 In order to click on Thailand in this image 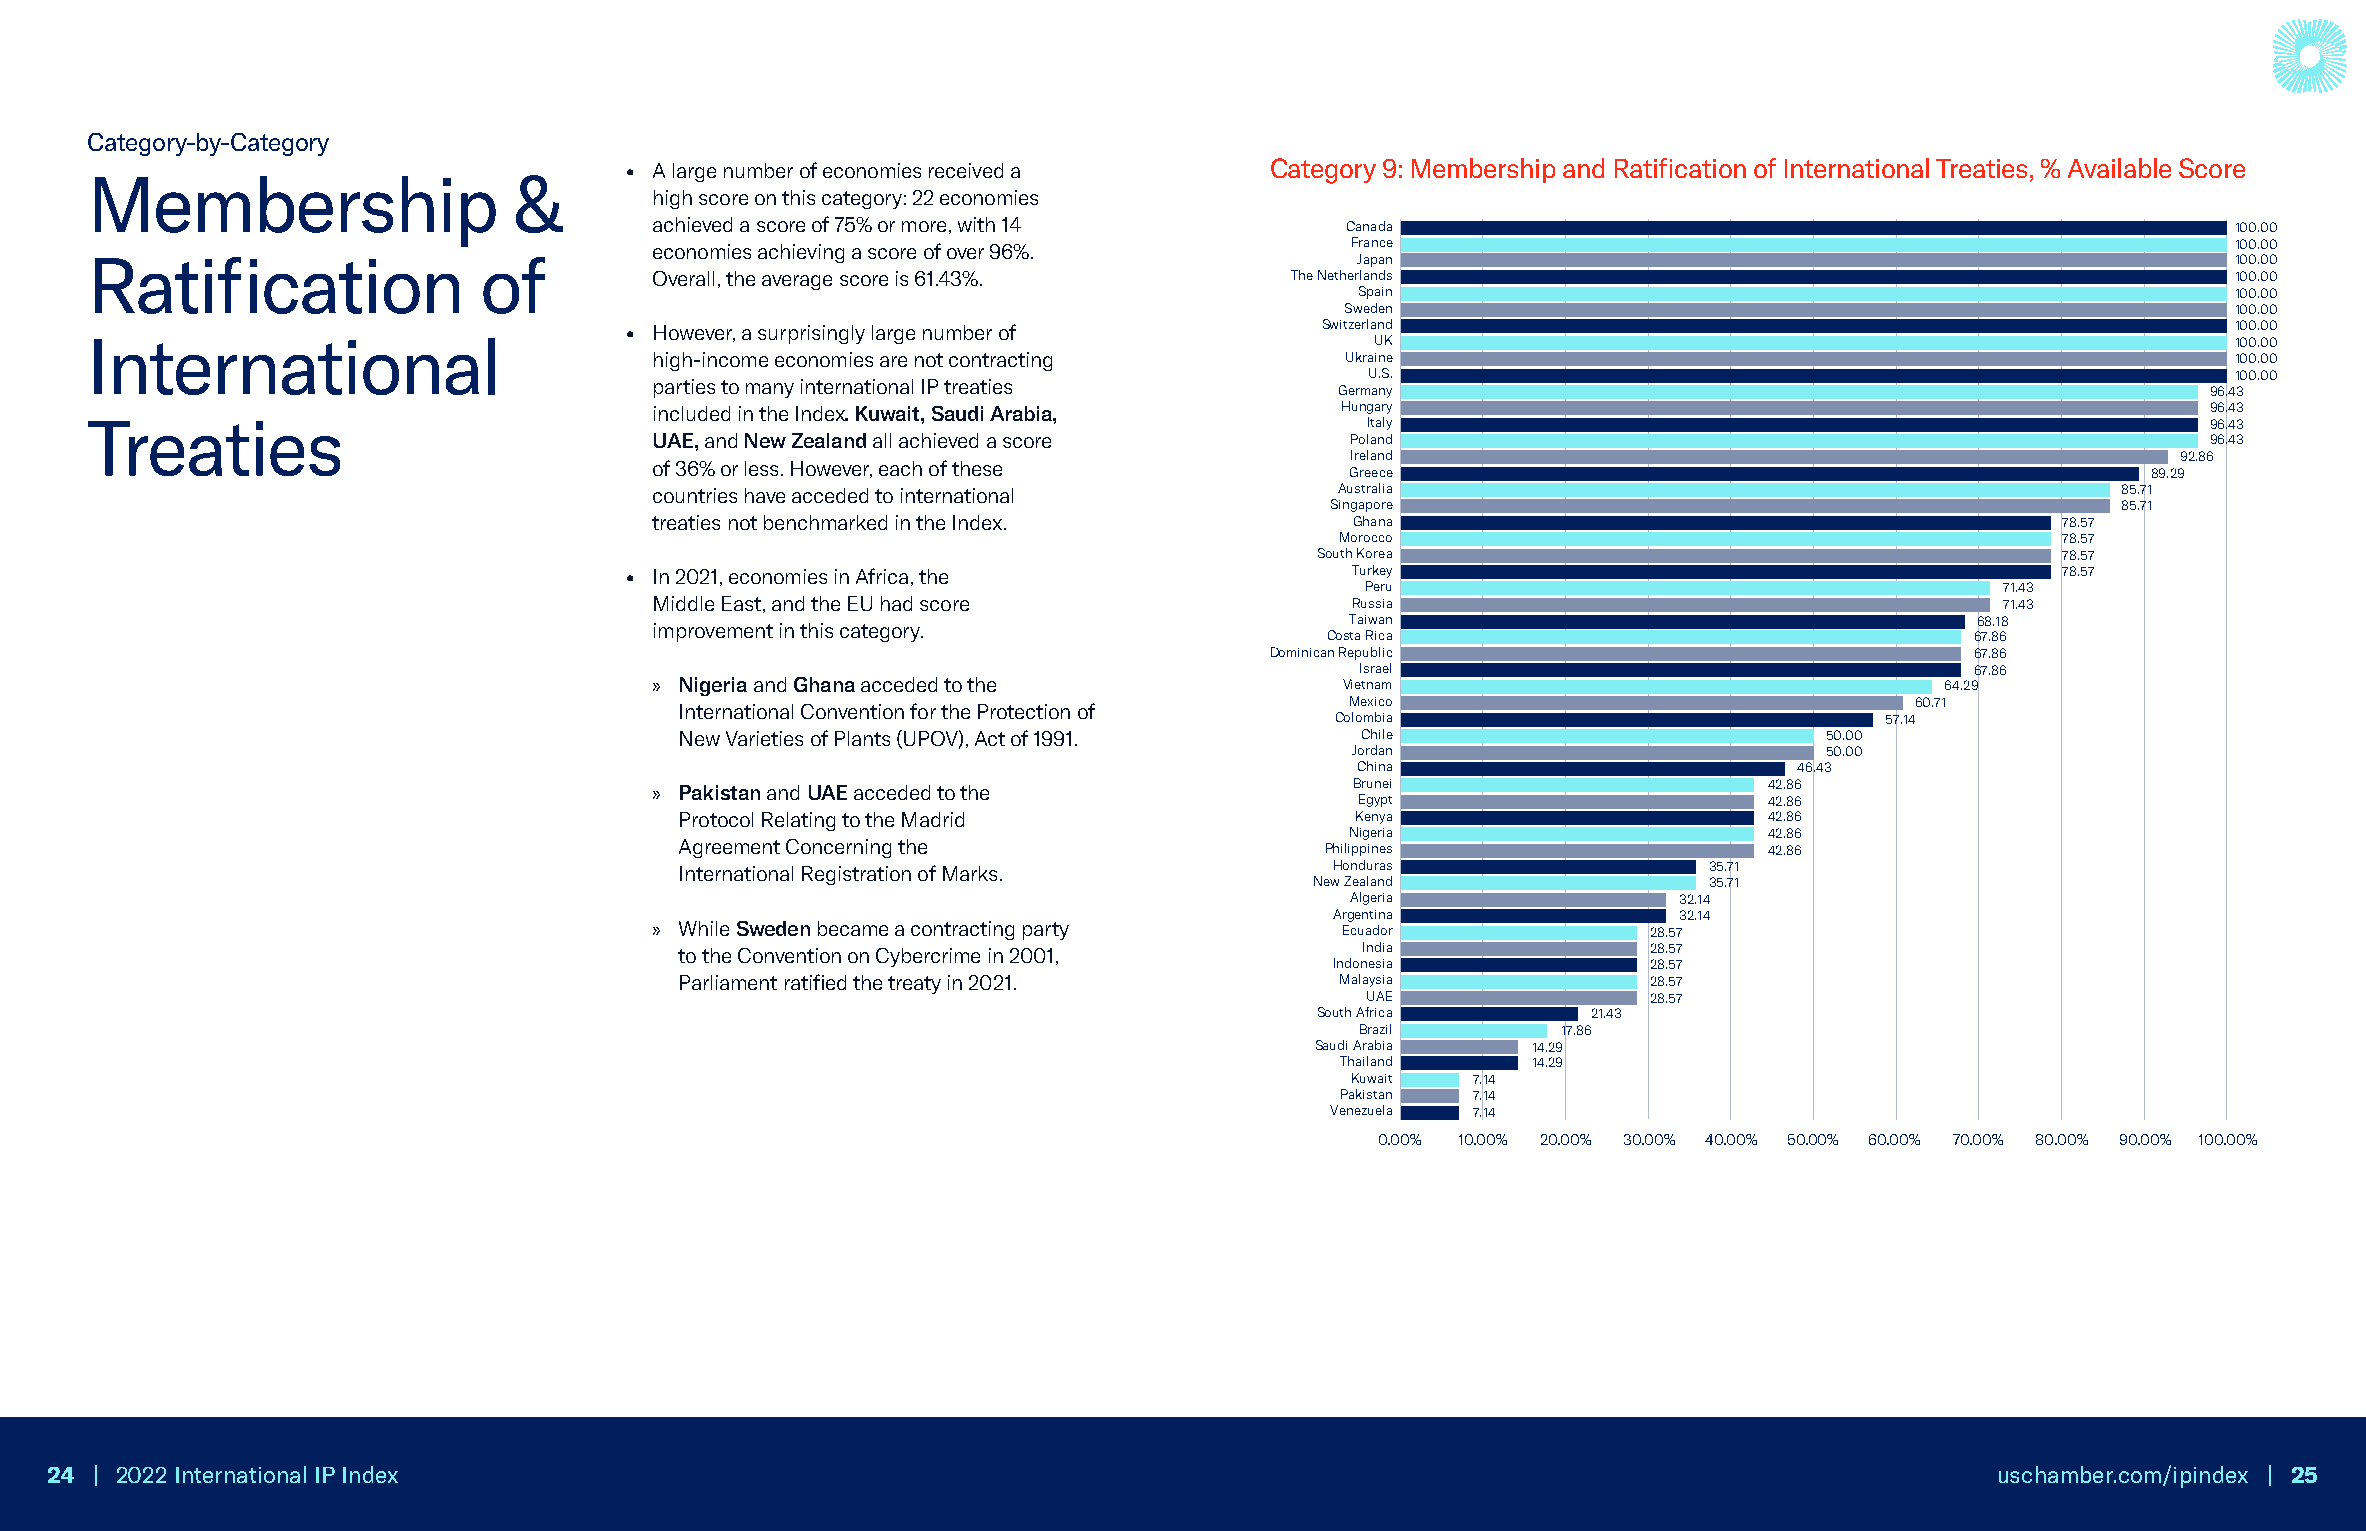, I will do `click(1366, 1061)`.
